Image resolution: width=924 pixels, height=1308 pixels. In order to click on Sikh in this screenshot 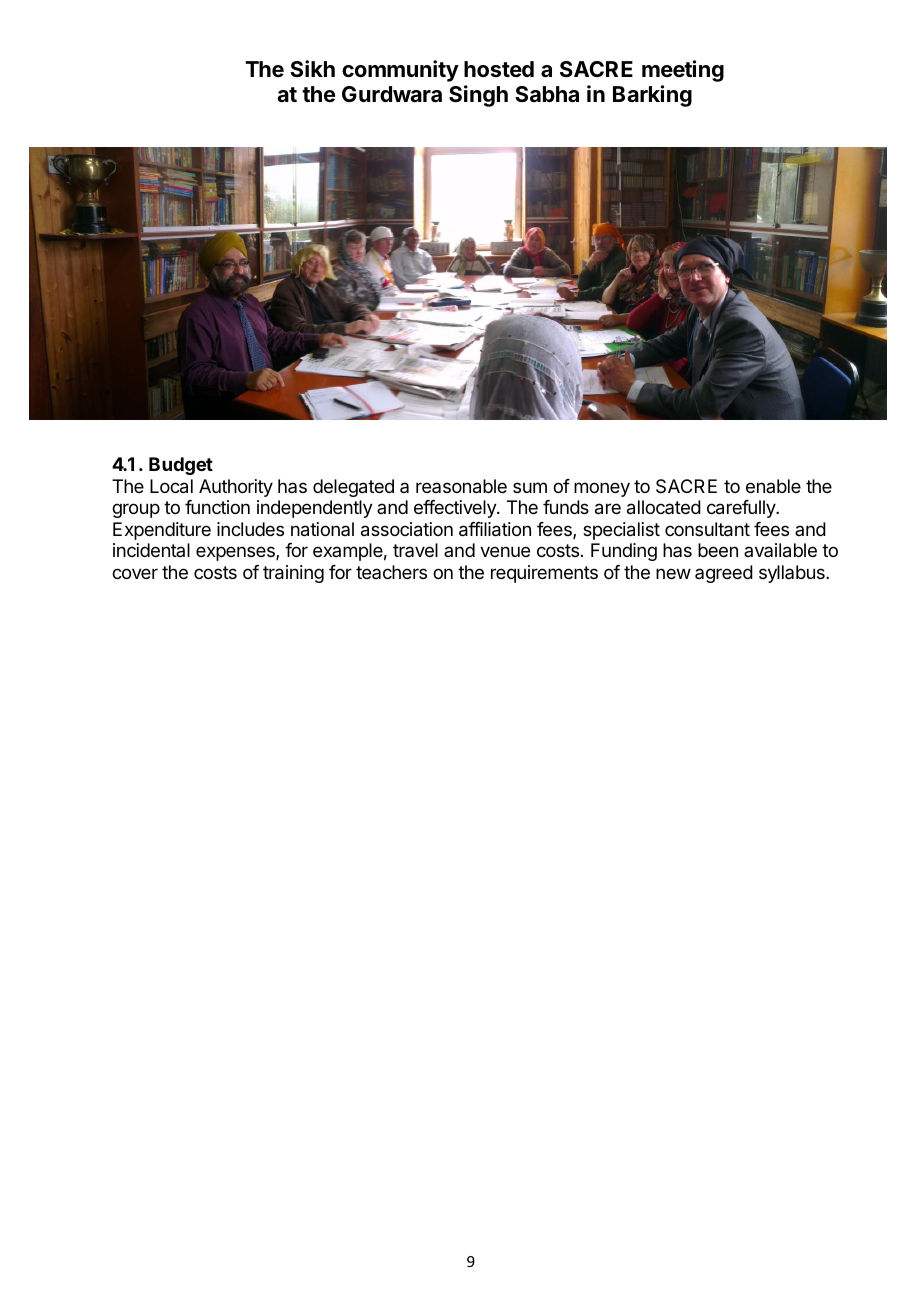, I will do `click(312, 68)`.
